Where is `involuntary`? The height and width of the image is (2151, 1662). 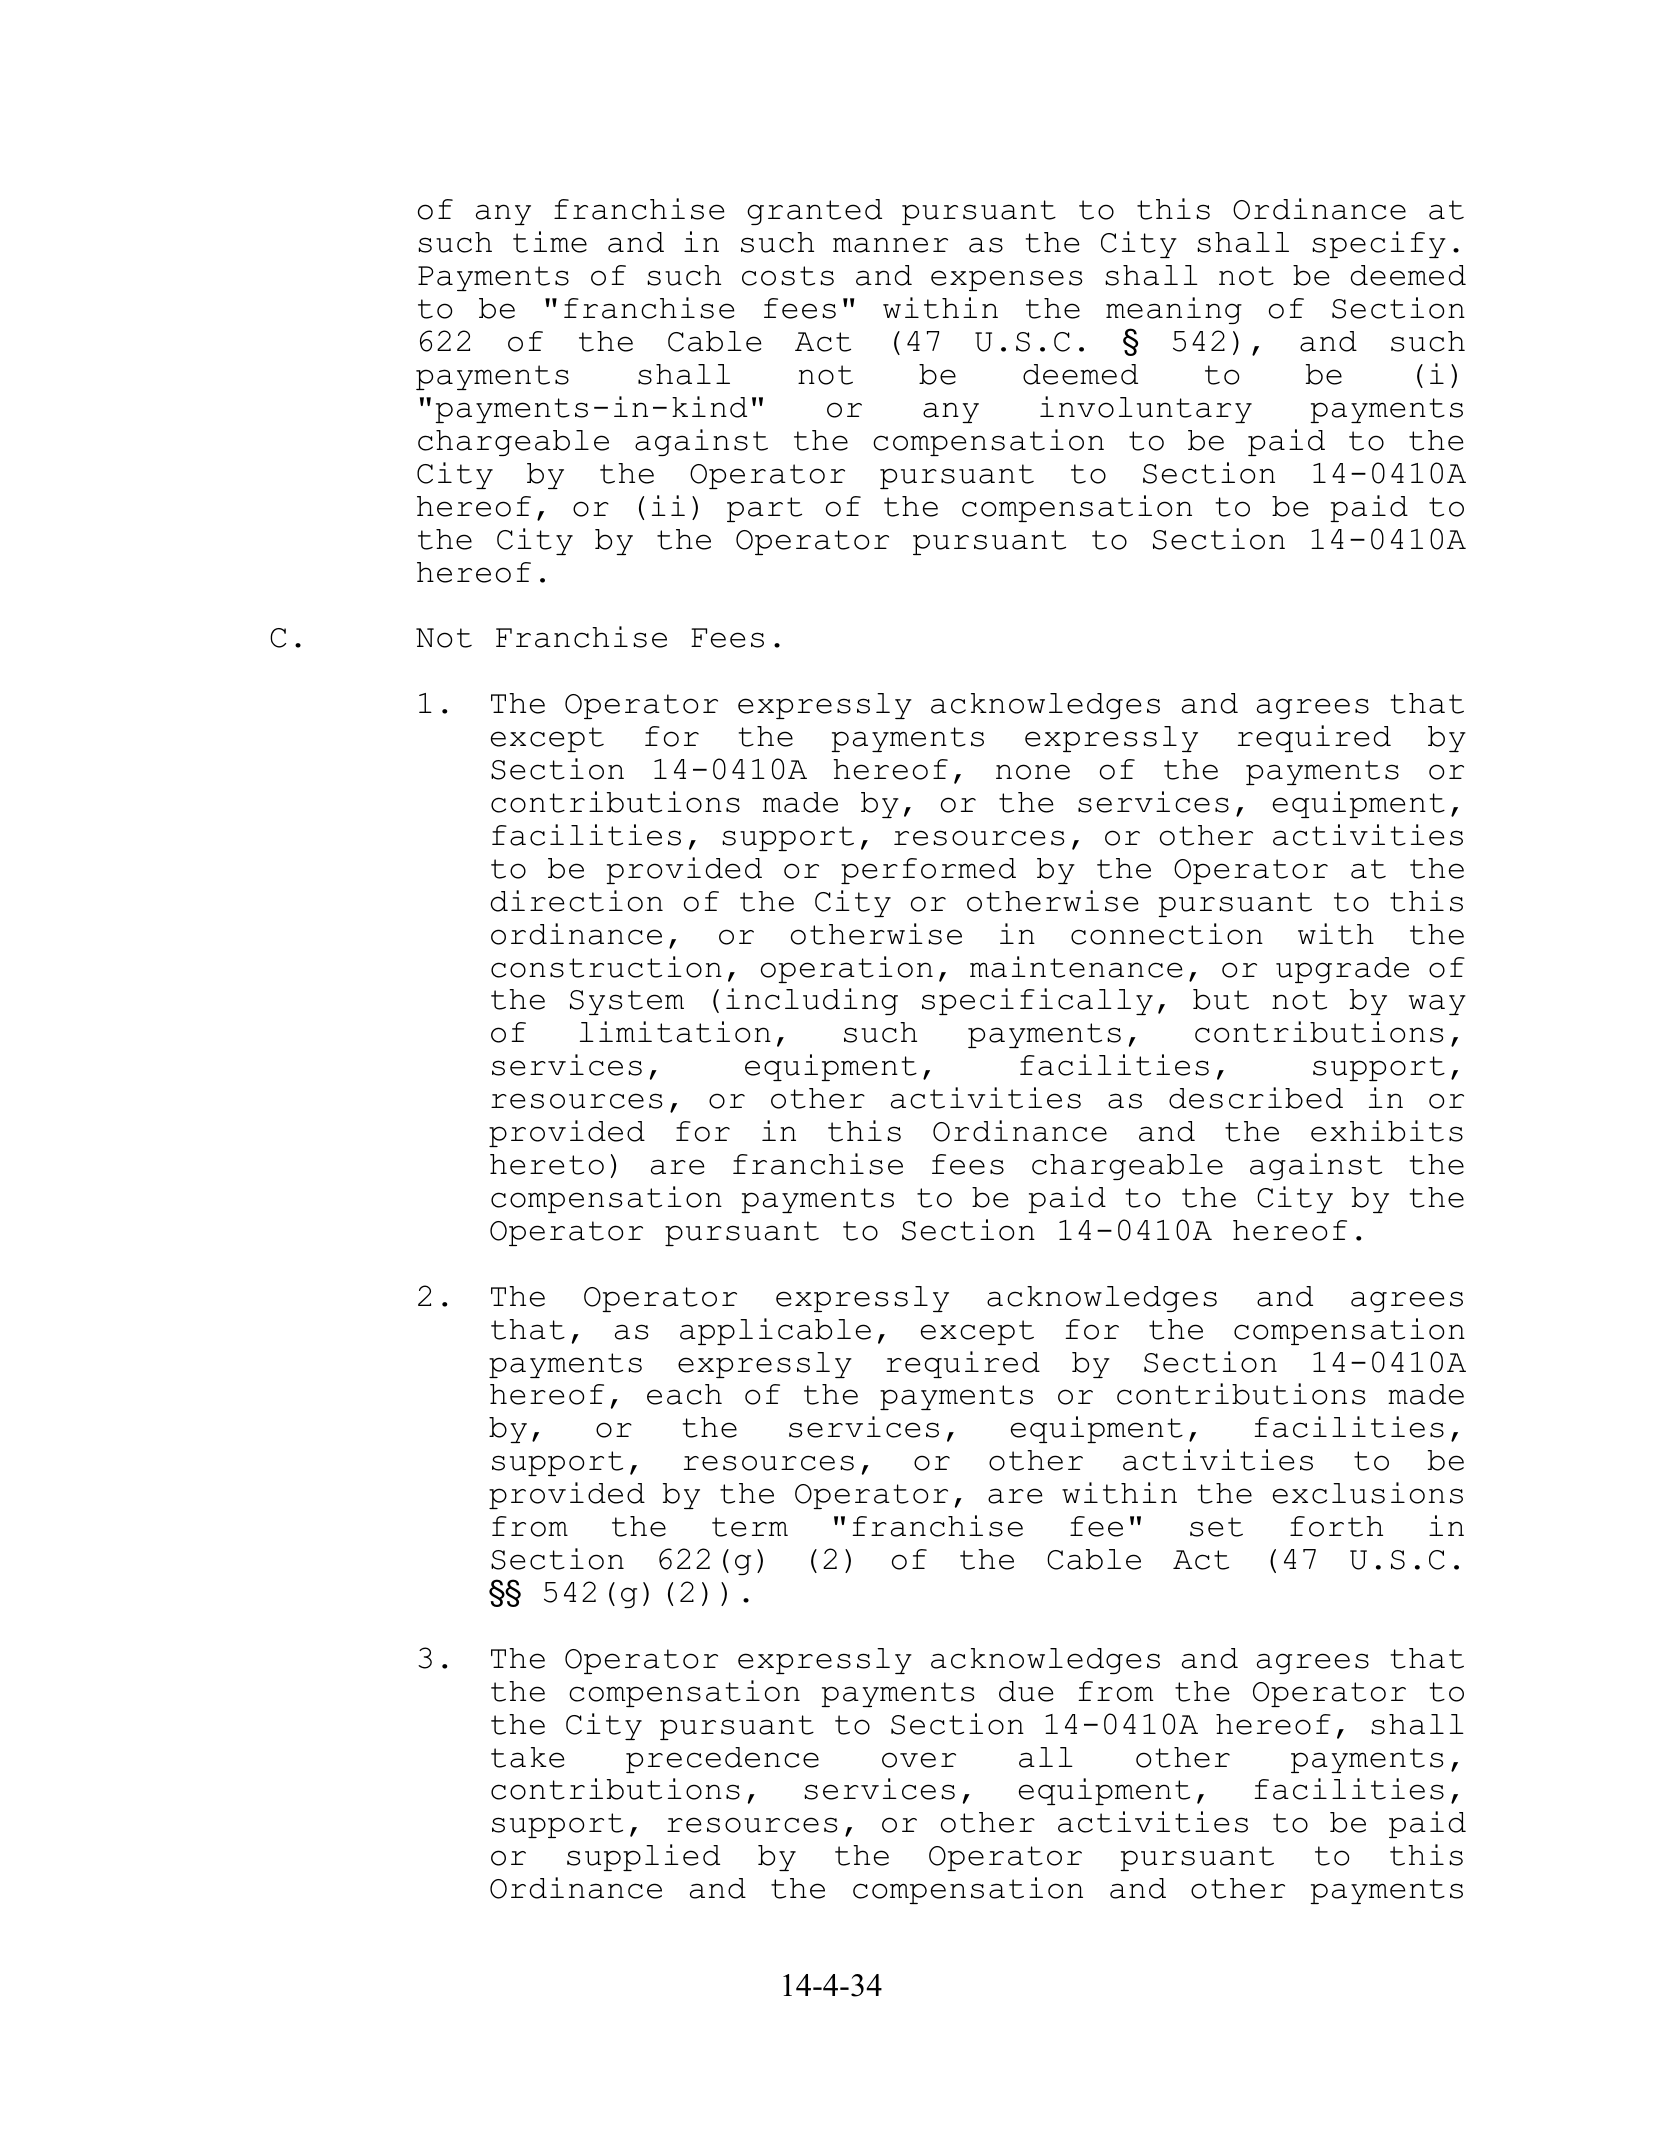
involuntary is located at coordinates (1146, 409).
